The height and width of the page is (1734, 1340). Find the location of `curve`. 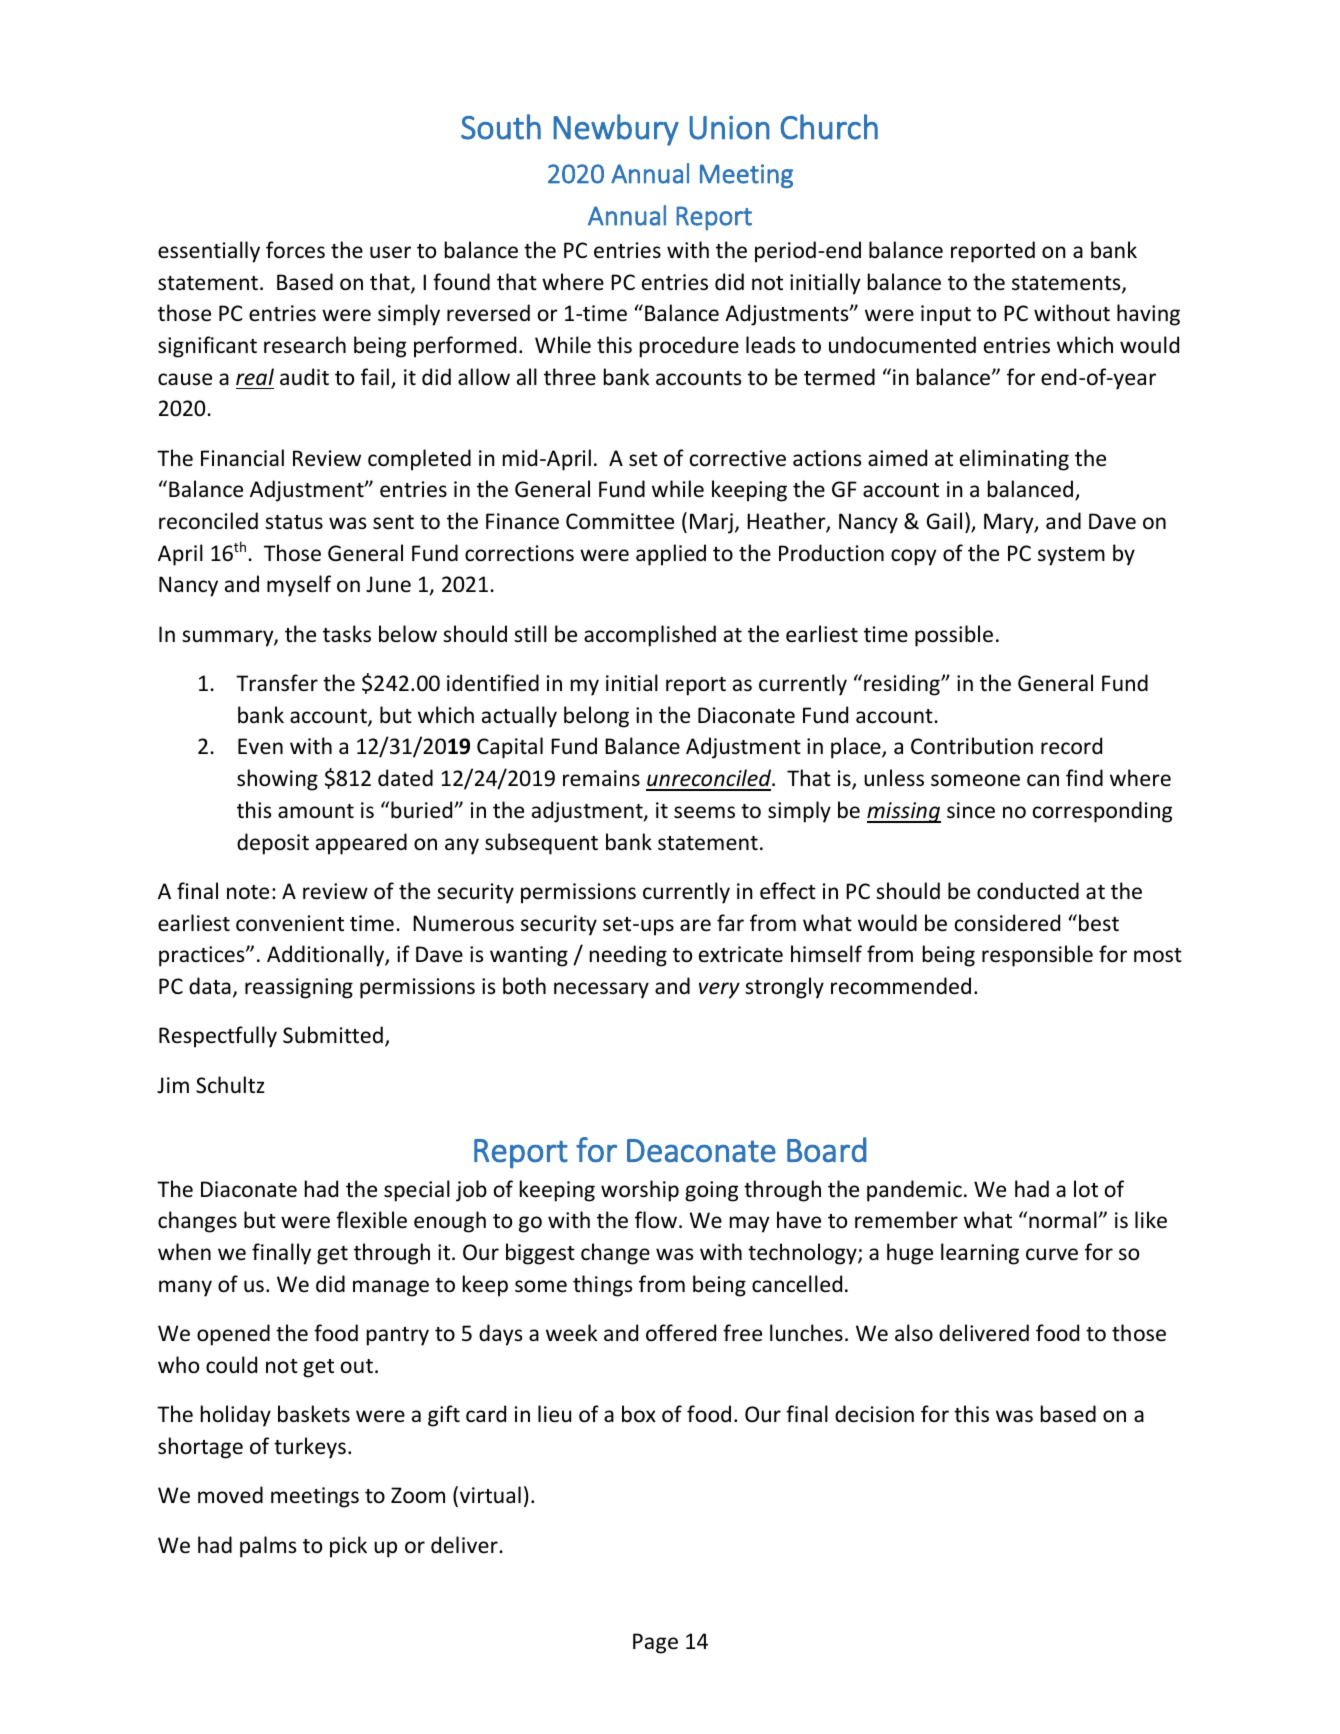

curve is located at coordinates (1052, 1254).
